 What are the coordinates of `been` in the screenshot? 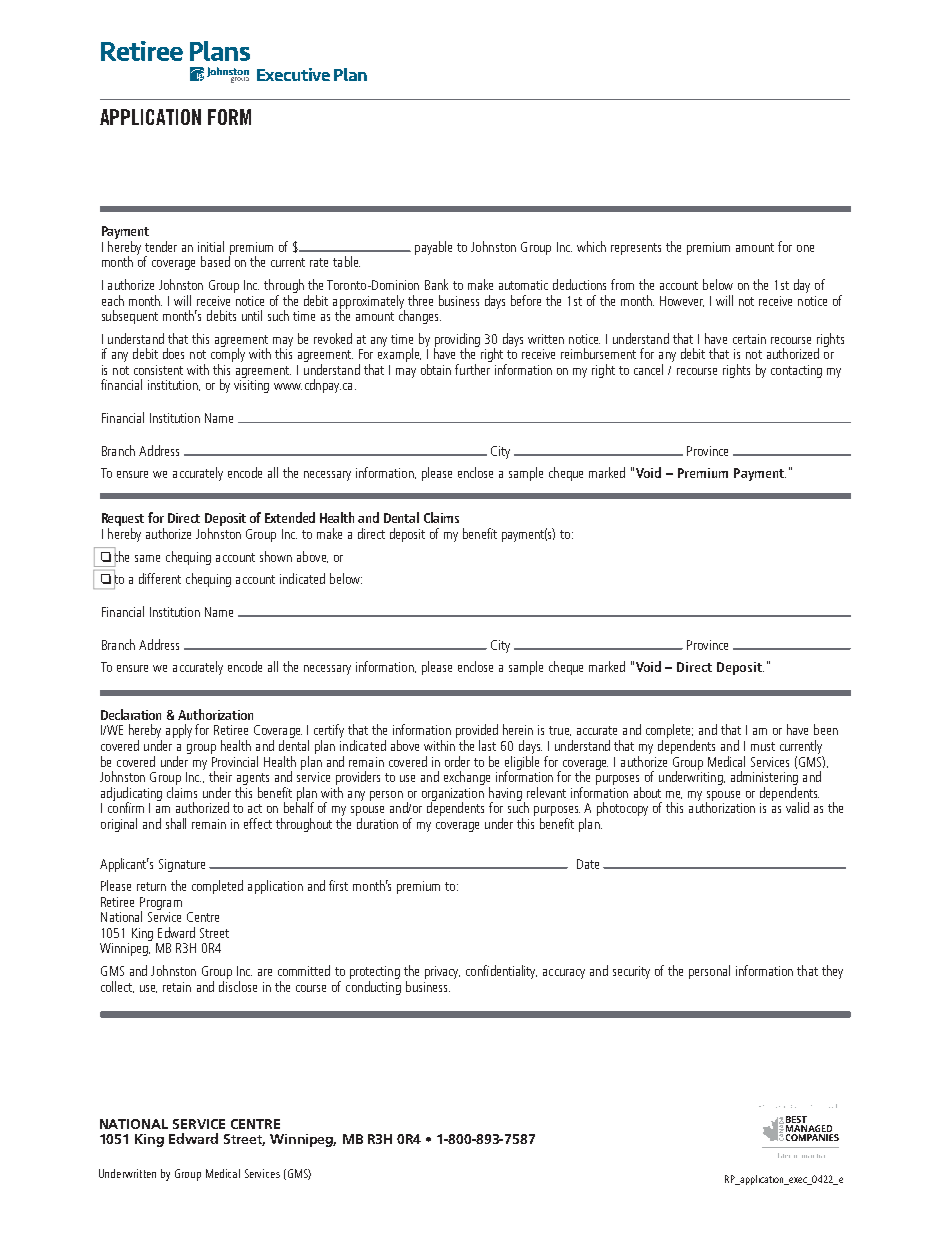 It's located at (826, 729).
